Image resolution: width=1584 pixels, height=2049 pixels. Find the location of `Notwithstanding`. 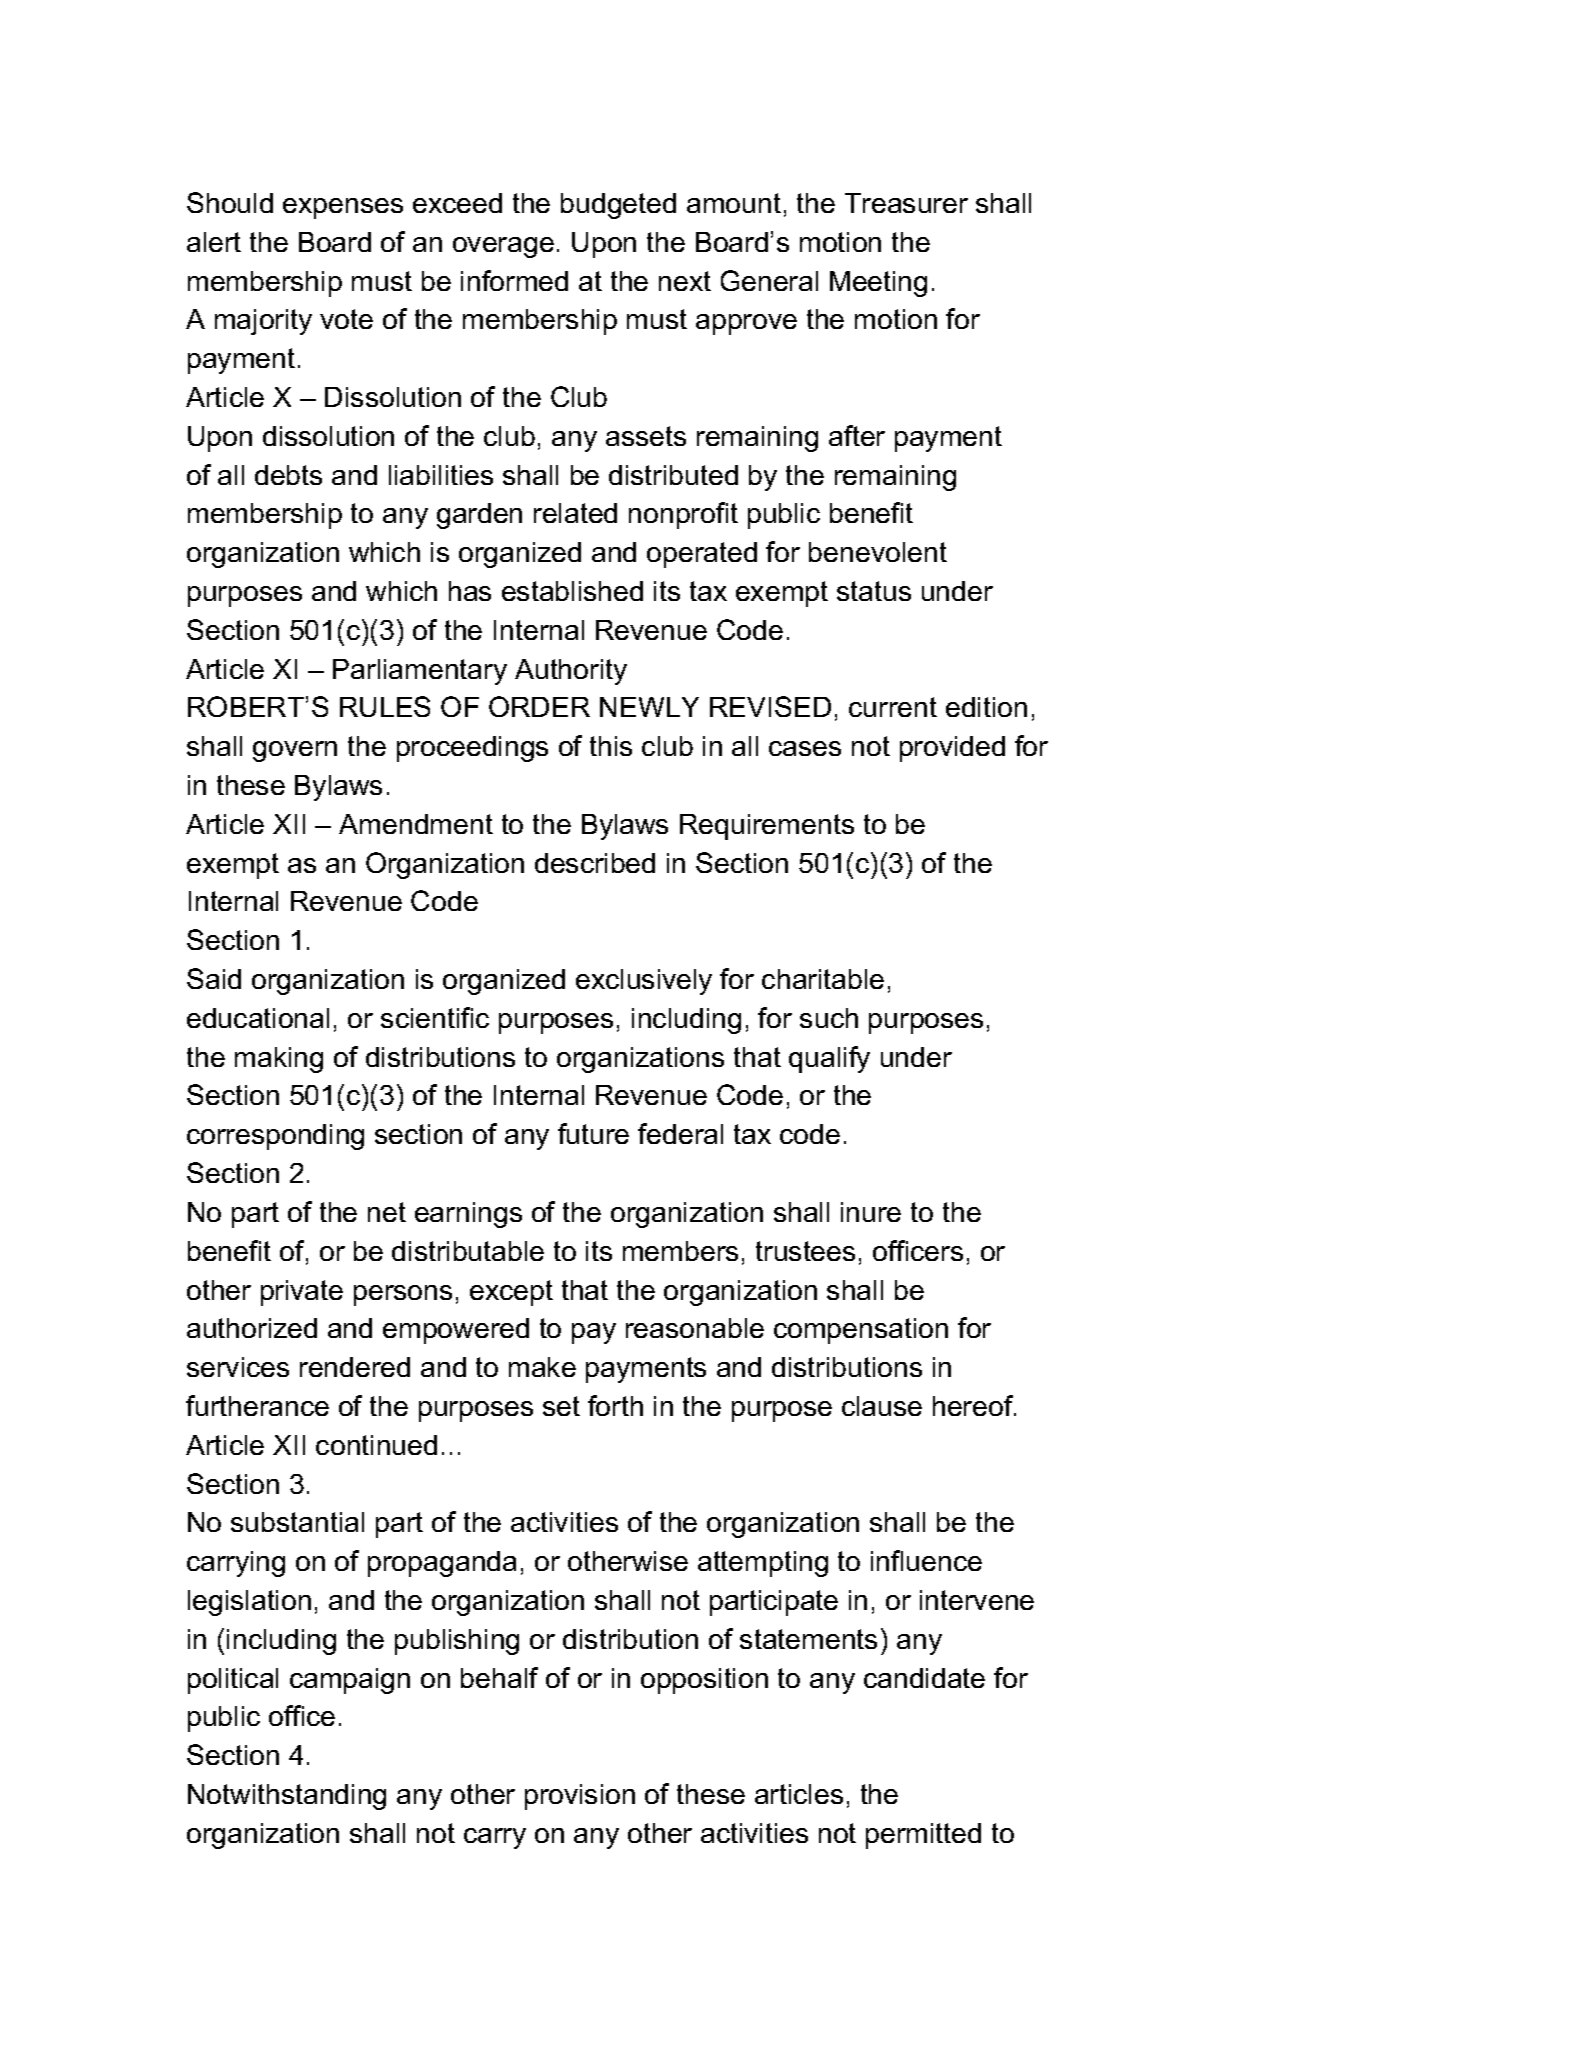

Notwithstanding is located at coordinates (287, 1797).
